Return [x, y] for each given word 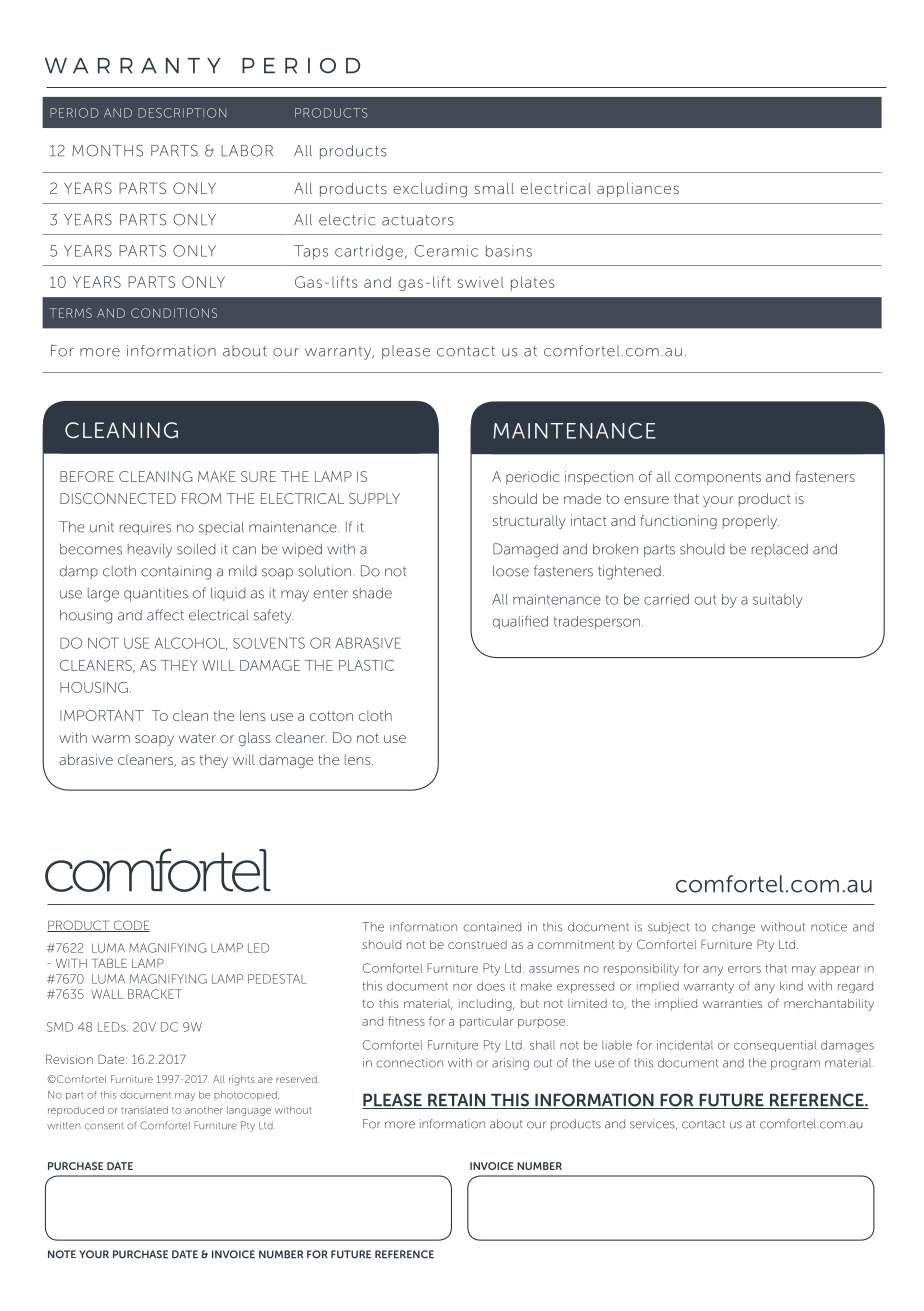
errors [744, 969]
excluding [430, 190]
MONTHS [107, 150]
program [795, 1065]
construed [477, 944]
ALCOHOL [191, 643]
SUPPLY [374, 498]
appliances [638, 190]
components [718, 478]
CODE [130, 926]
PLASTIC [366, 665]
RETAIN [457, 1101]
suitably [778, 601]
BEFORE [87, 476]
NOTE [62, 1254]
